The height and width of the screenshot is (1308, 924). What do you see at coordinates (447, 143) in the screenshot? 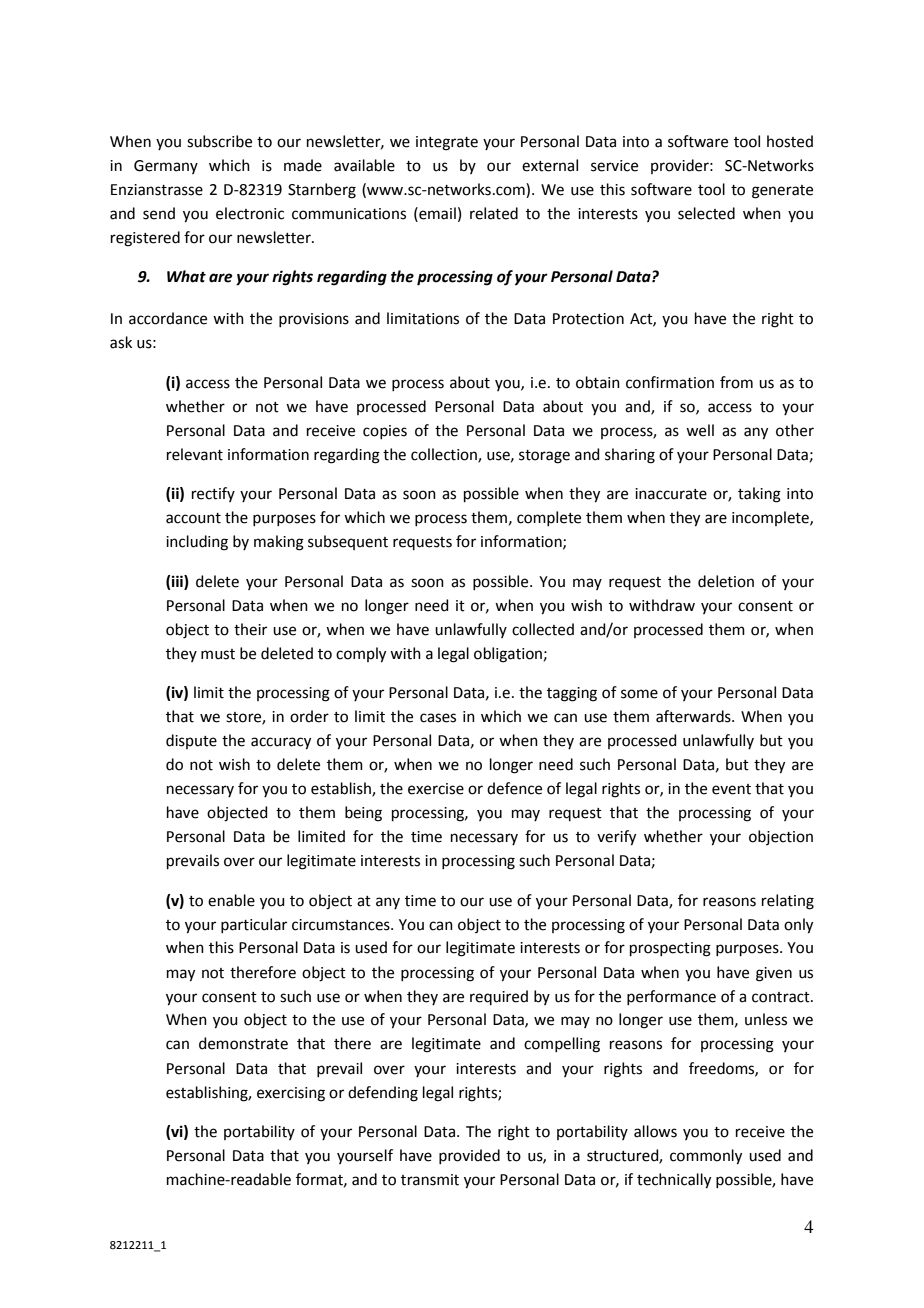
I see `integrate` at bounding box center [447, 143].
